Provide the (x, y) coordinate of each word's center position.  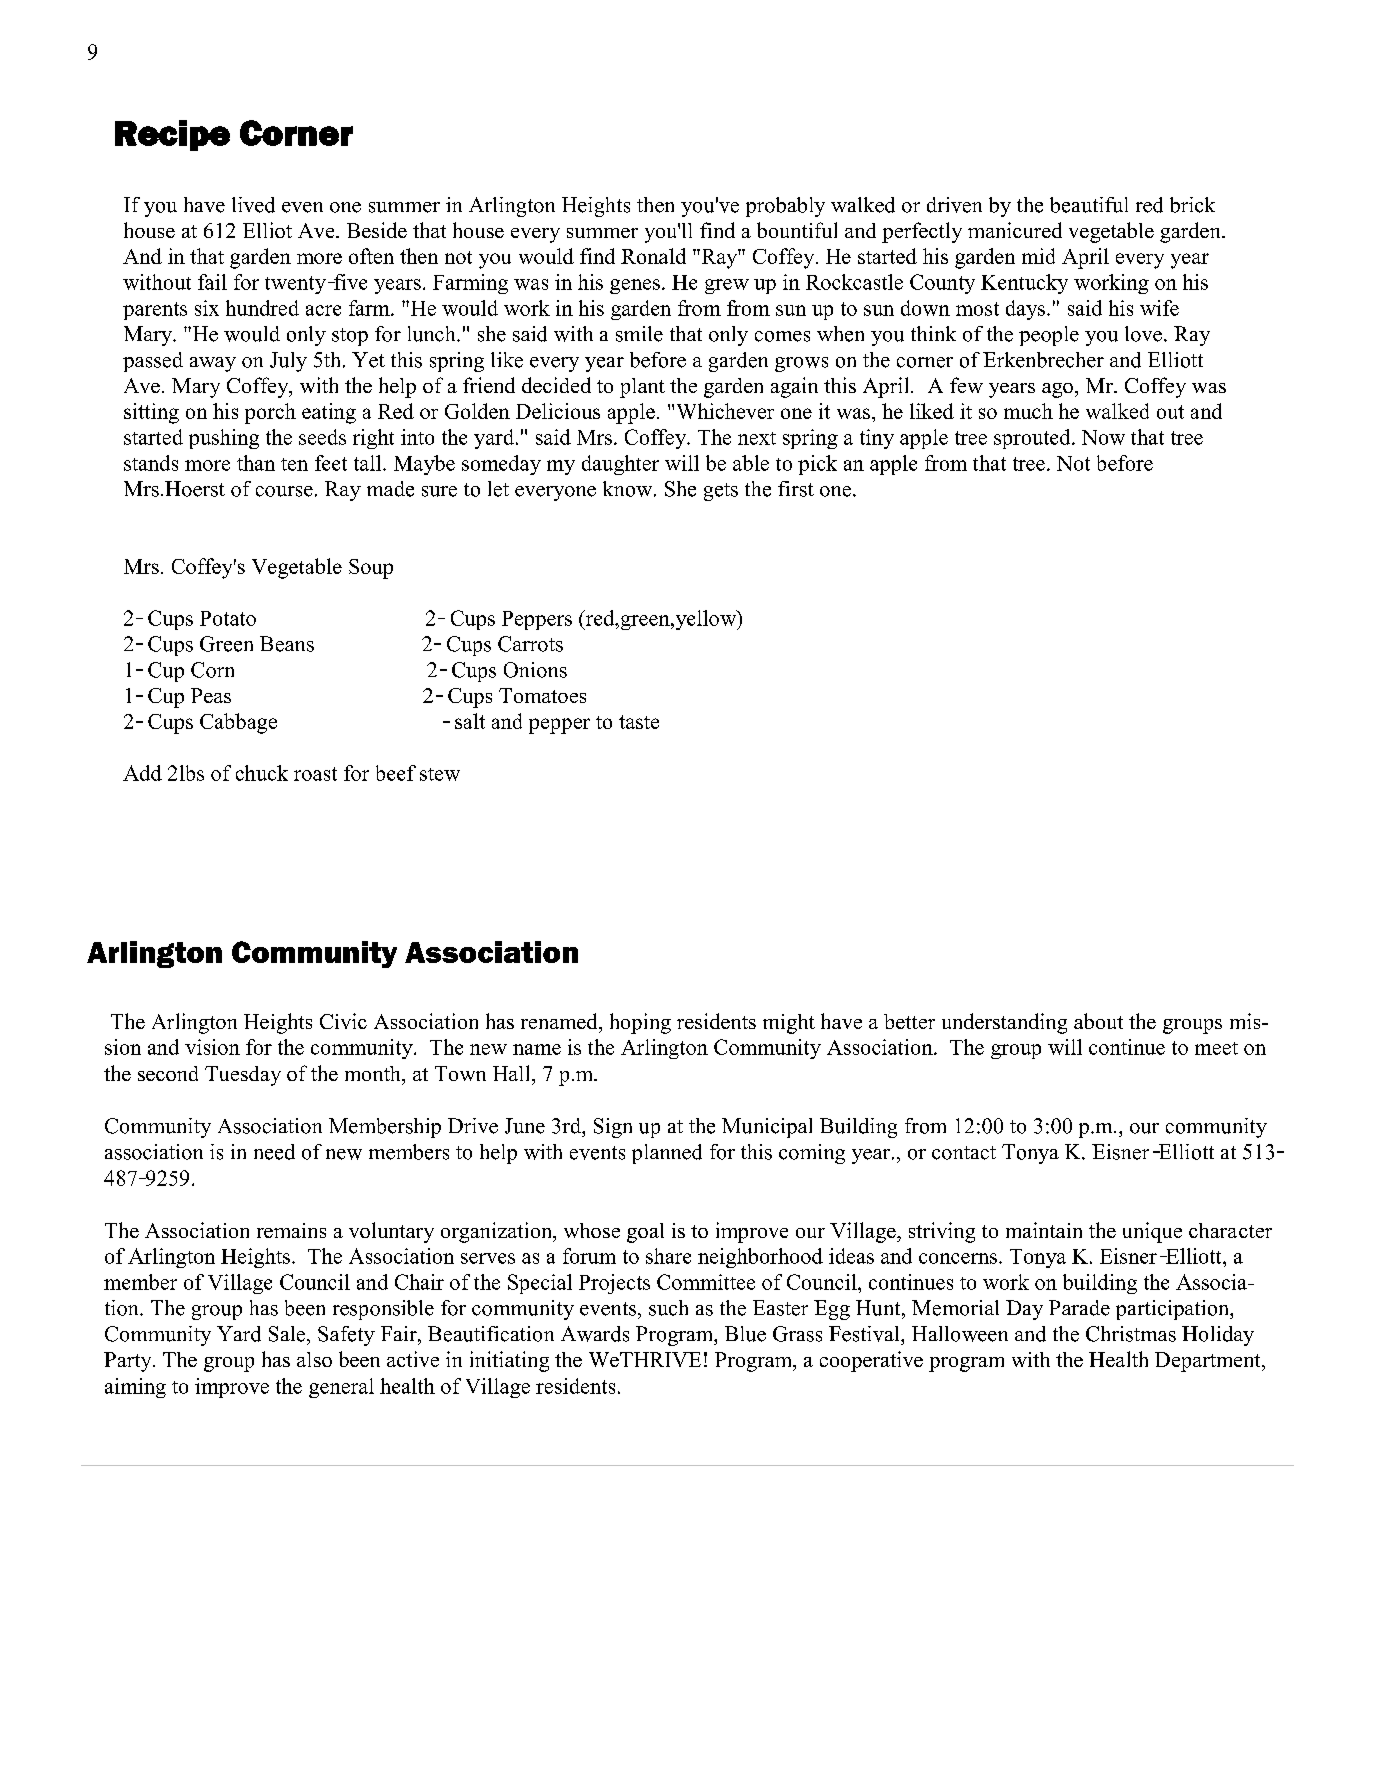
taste (639, 722)
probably (785, 207)
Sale (288, 1334)
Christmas (1131, 1334)
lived (253, 205)
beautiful (1089, 205)
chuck (262, 773)
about (1098, 1021)
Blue (745, 1334)
